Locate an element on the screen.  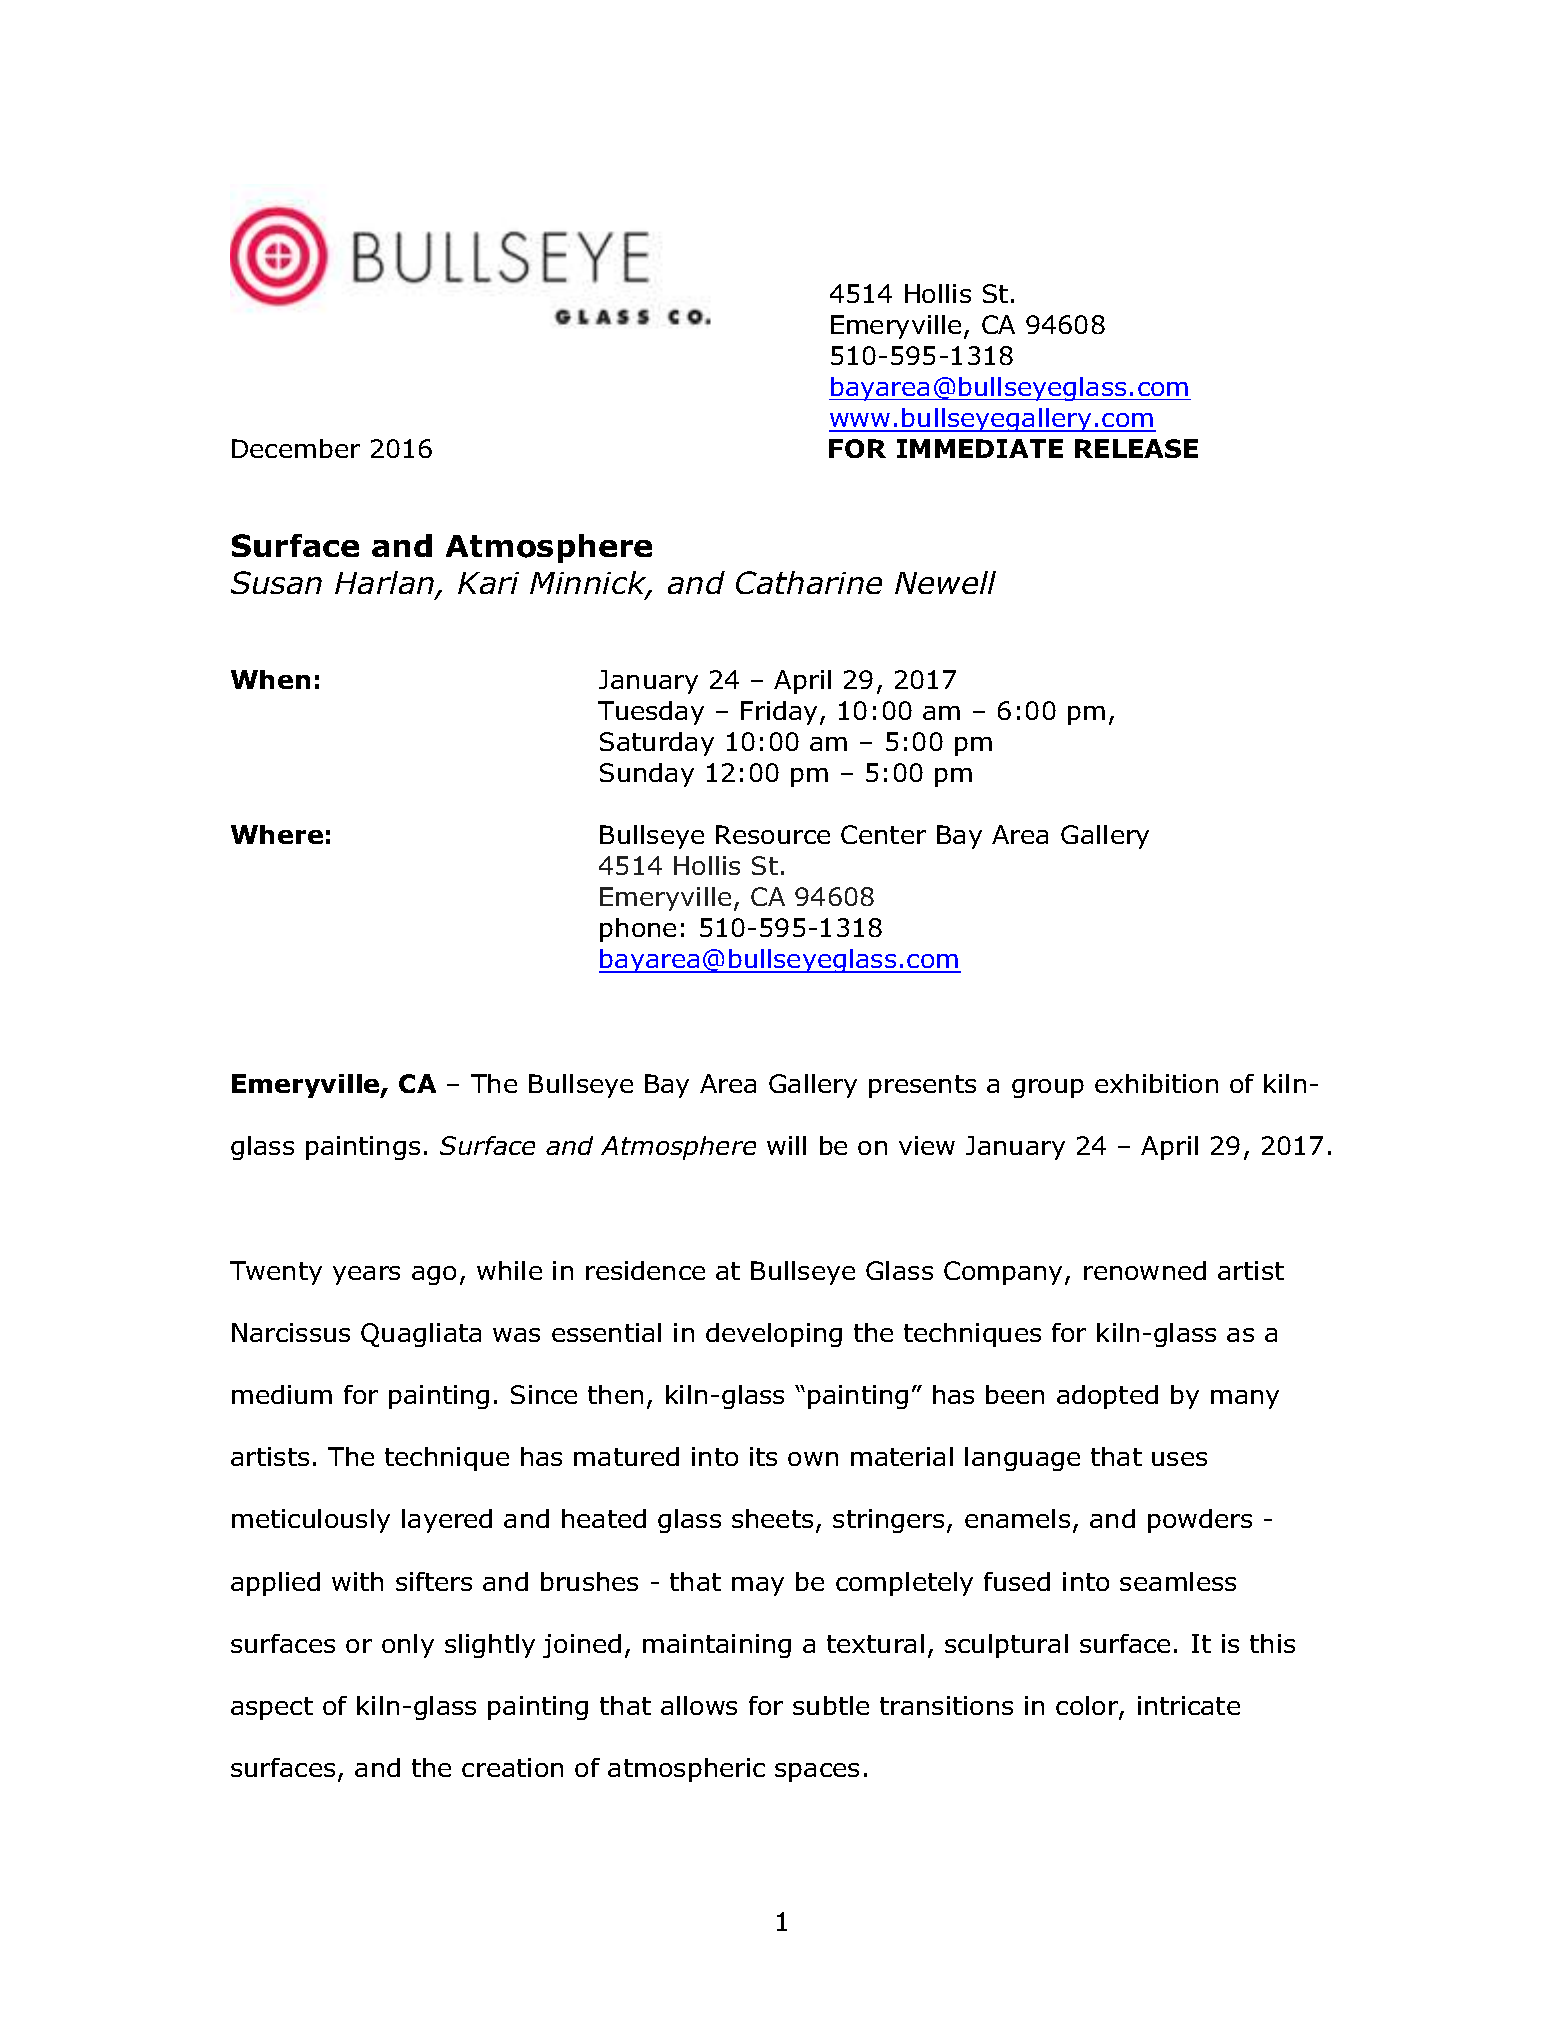
RELEASE is located at coordinates (1136, 448).
